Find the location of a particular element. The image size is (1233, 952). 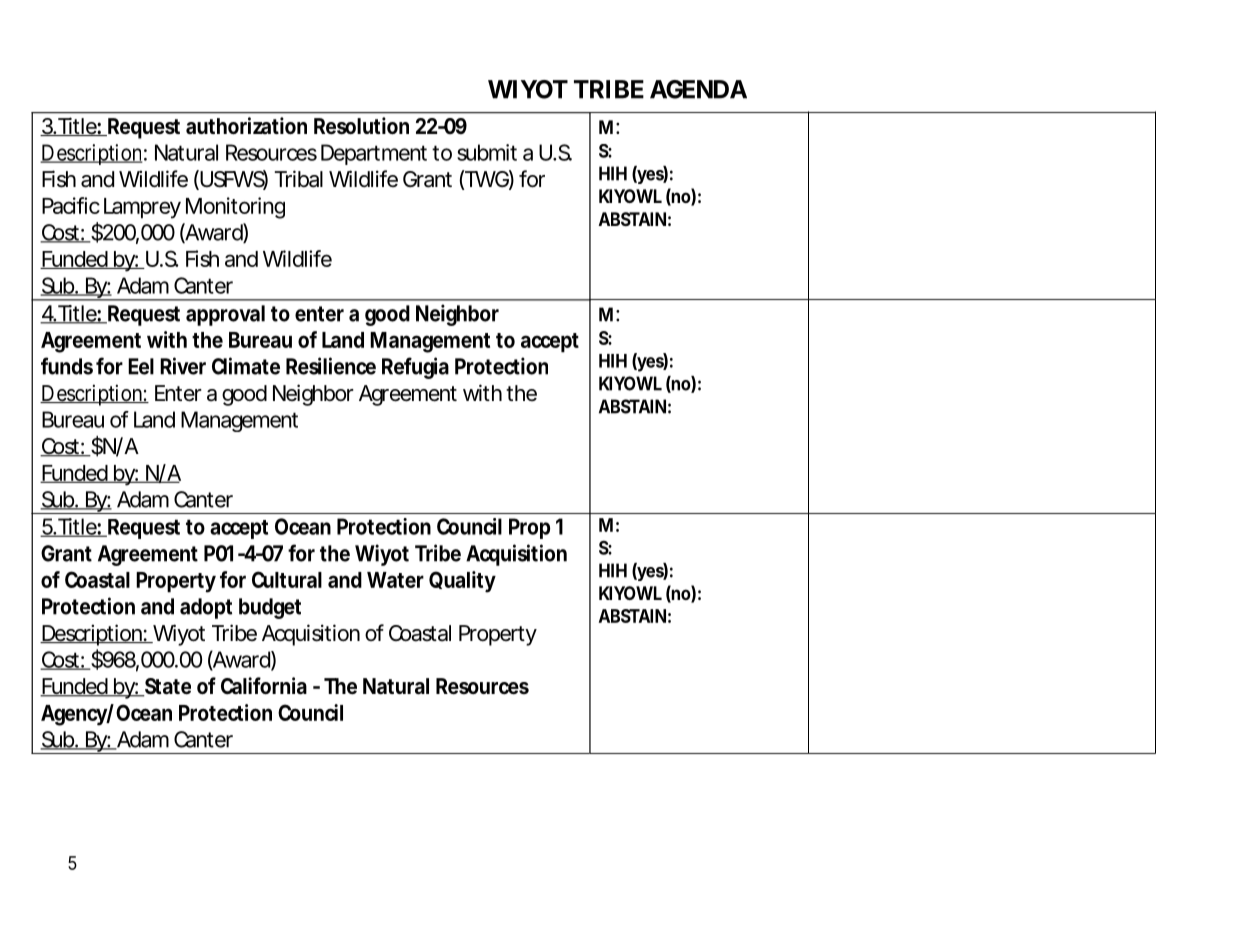

authorization is located at coordinates (246, 125).
